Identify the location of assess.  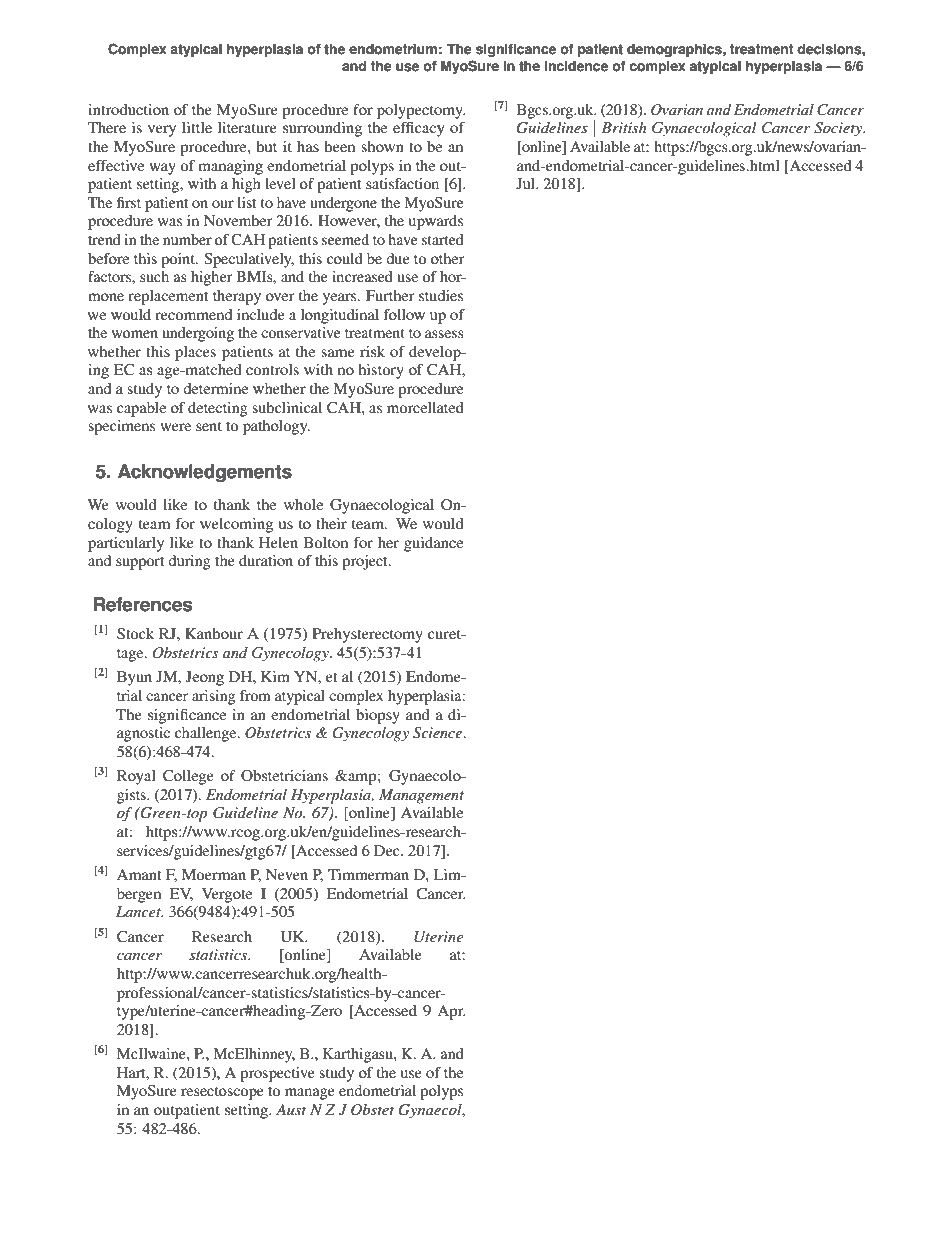
(444, 334).
